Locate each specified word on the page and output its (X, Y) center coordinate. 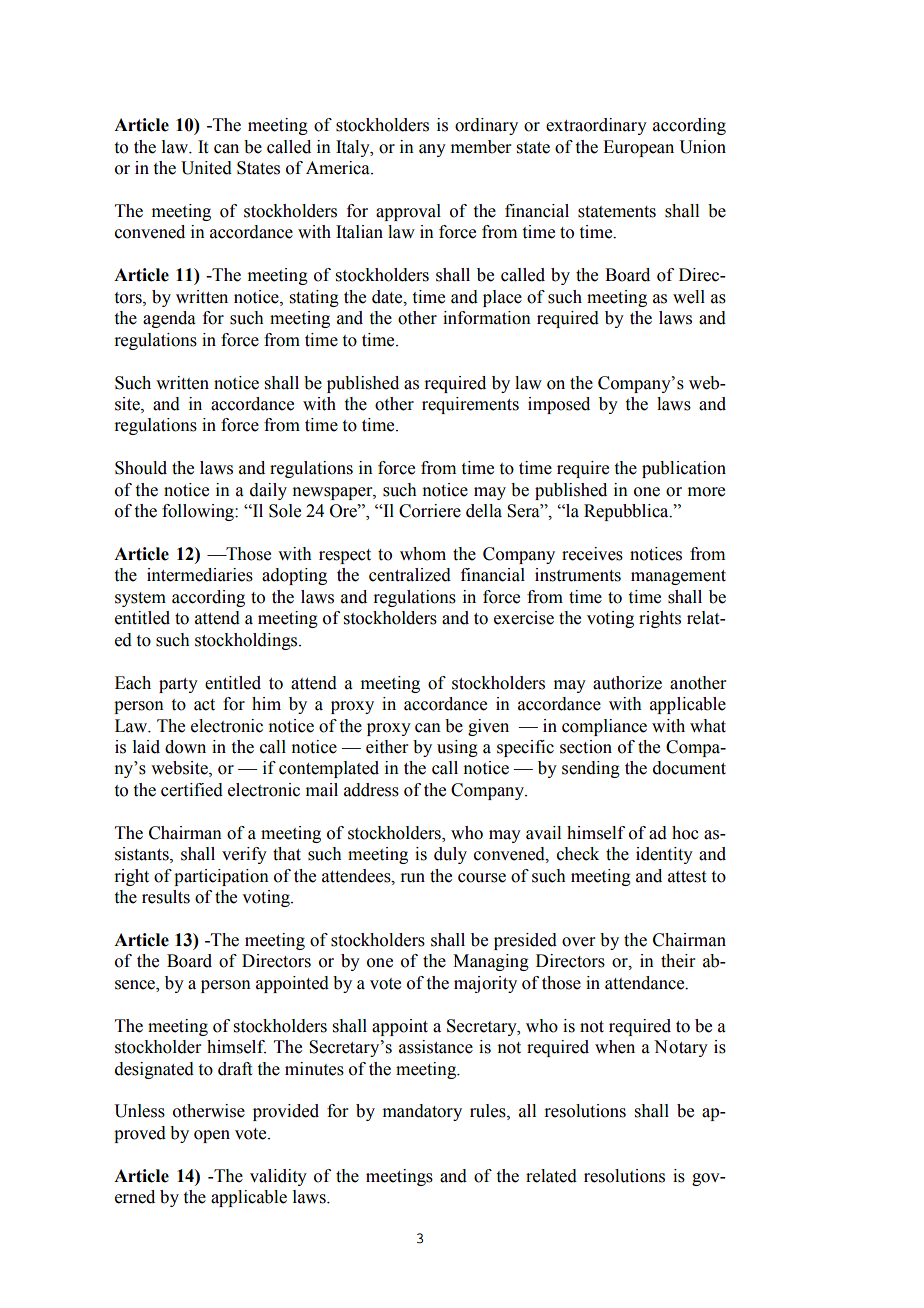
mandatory (422, 1112)
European (638, 148)
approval (408, 212)
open (212, 1136)
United (206, 168)
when (615, 1047)
